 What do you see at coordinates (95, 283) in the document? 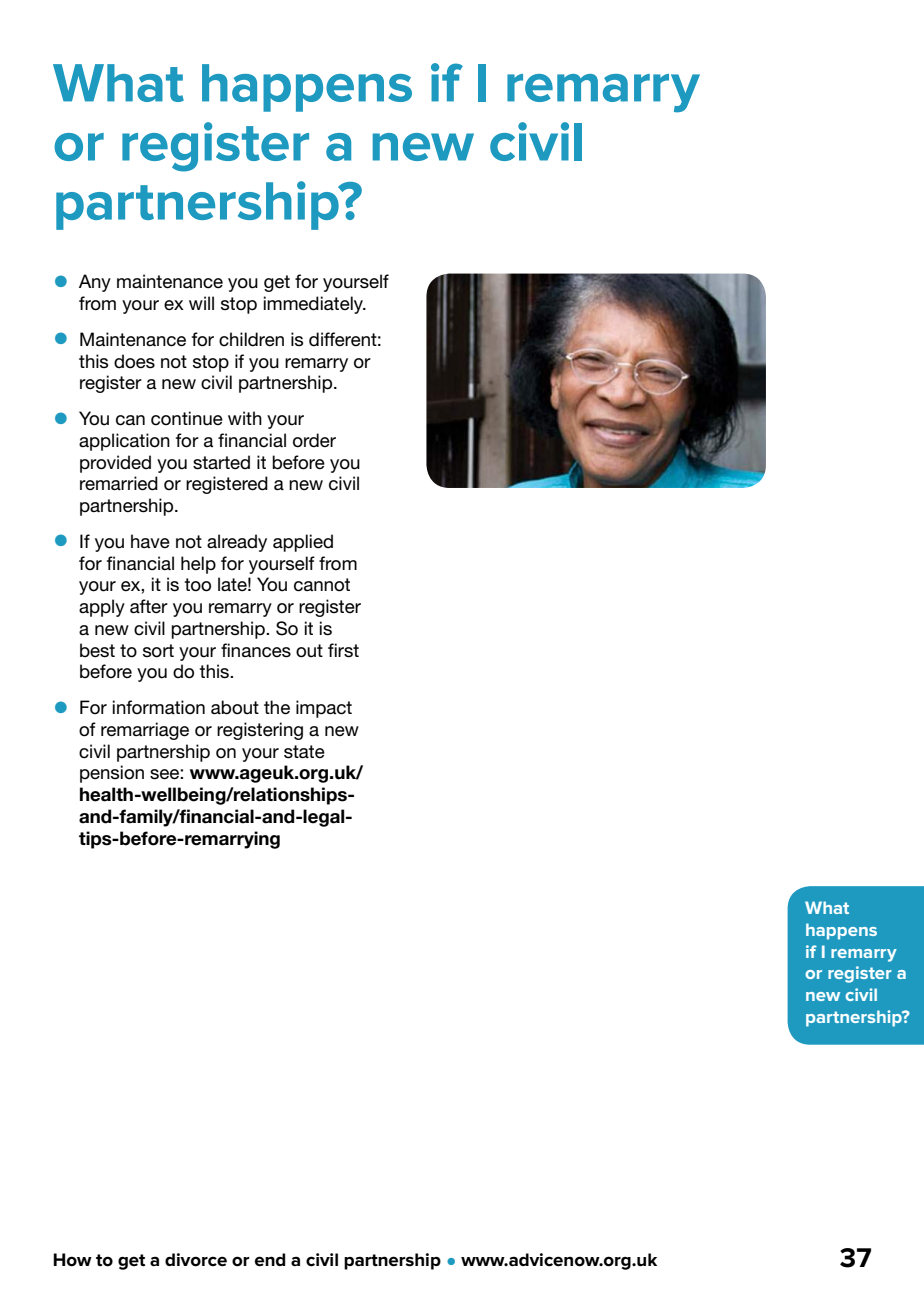
I see `Any` at bounding box center [95, 283].
